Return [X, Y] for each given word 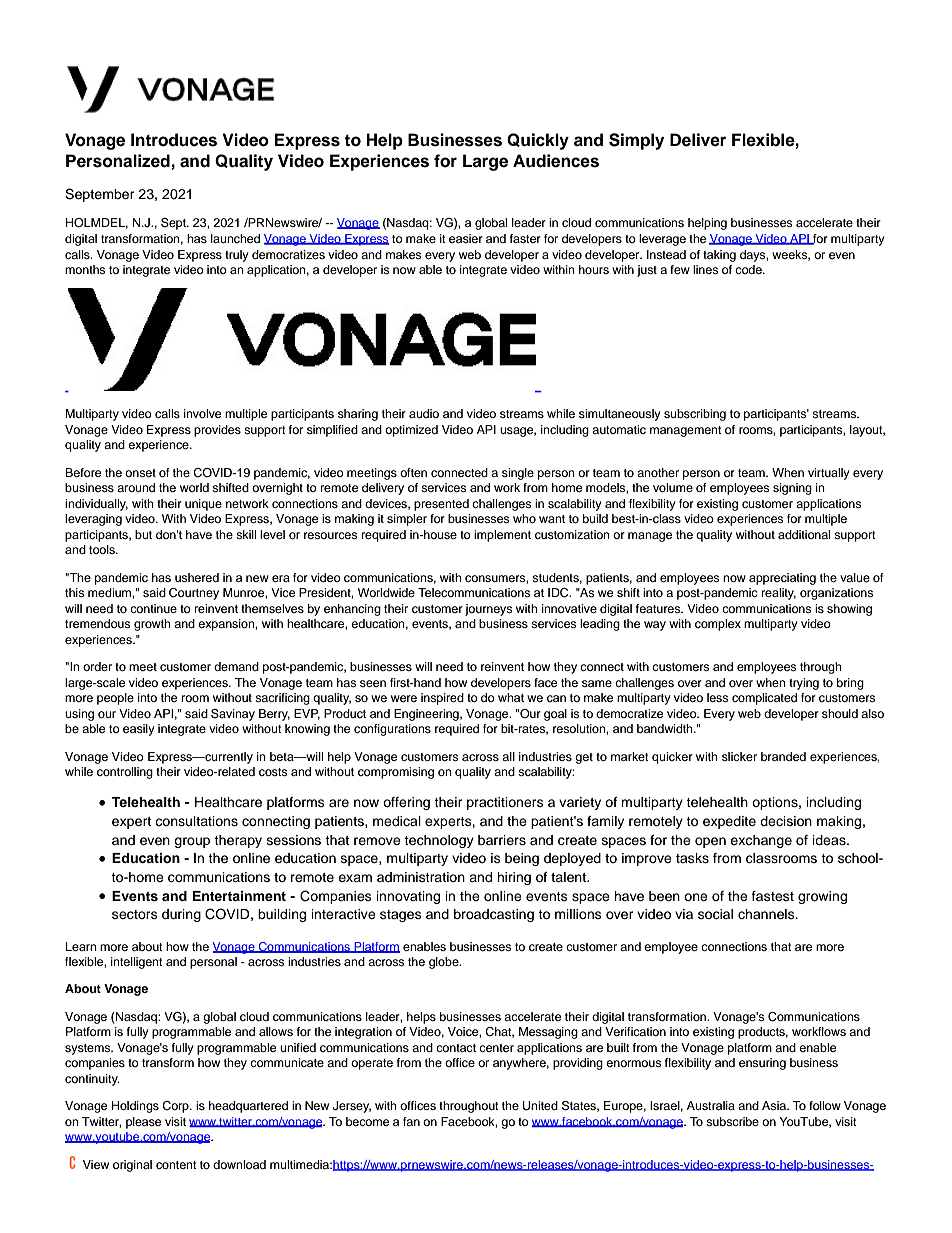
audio [424, 413]
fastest [773, 896]
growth [152, 625]
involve [202, 413]
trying [804, 684]
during [181, 915]
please [143, 1123]
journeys [488, 610]
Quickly [538, 141]
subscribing [695, 415]
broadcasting [494, 915]
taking [719, 256]
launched [235, 238]
